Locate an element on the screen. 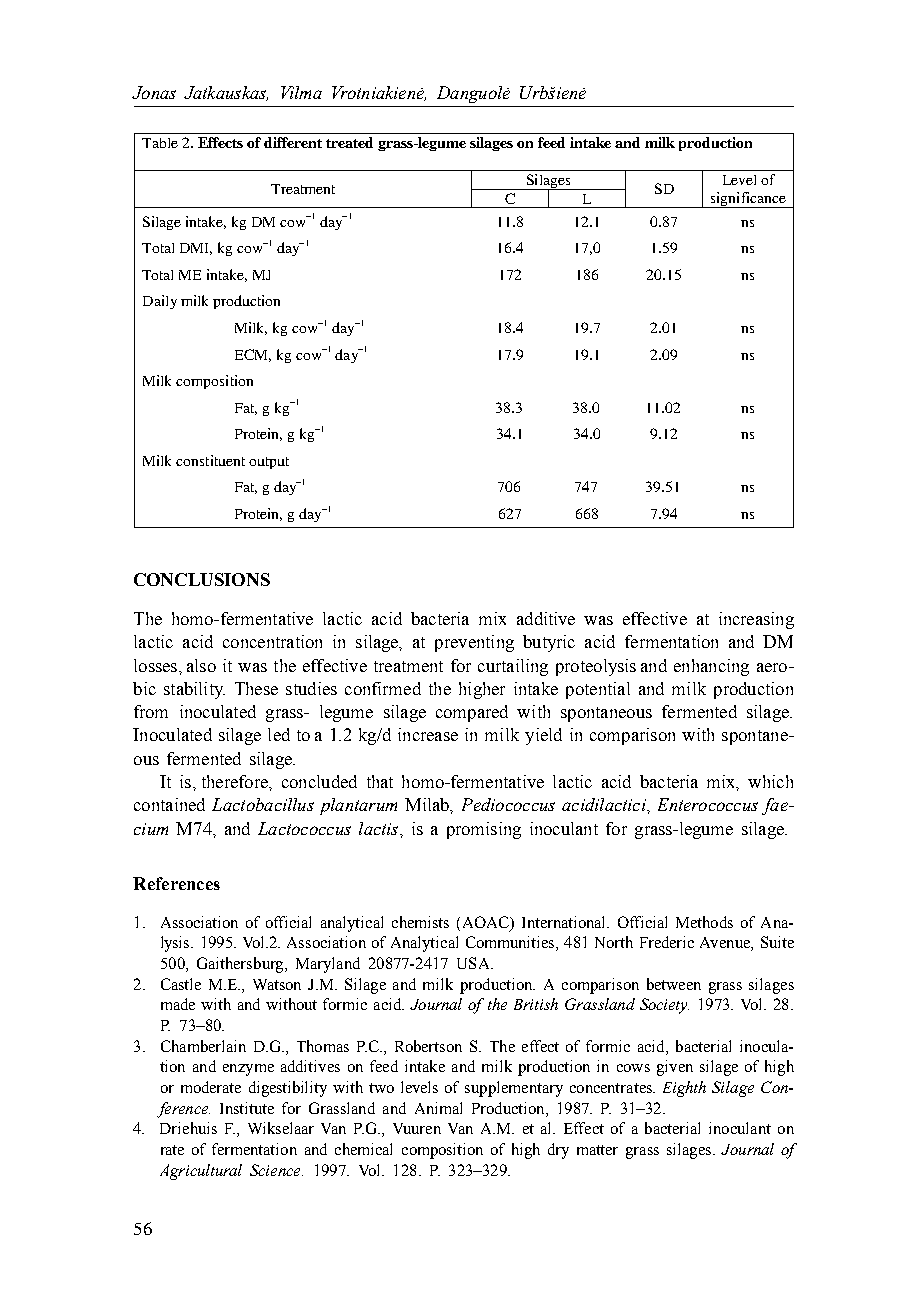 The height and width of the screenshot is (1316, 906). ECM is located at coordinates (253, 355).
